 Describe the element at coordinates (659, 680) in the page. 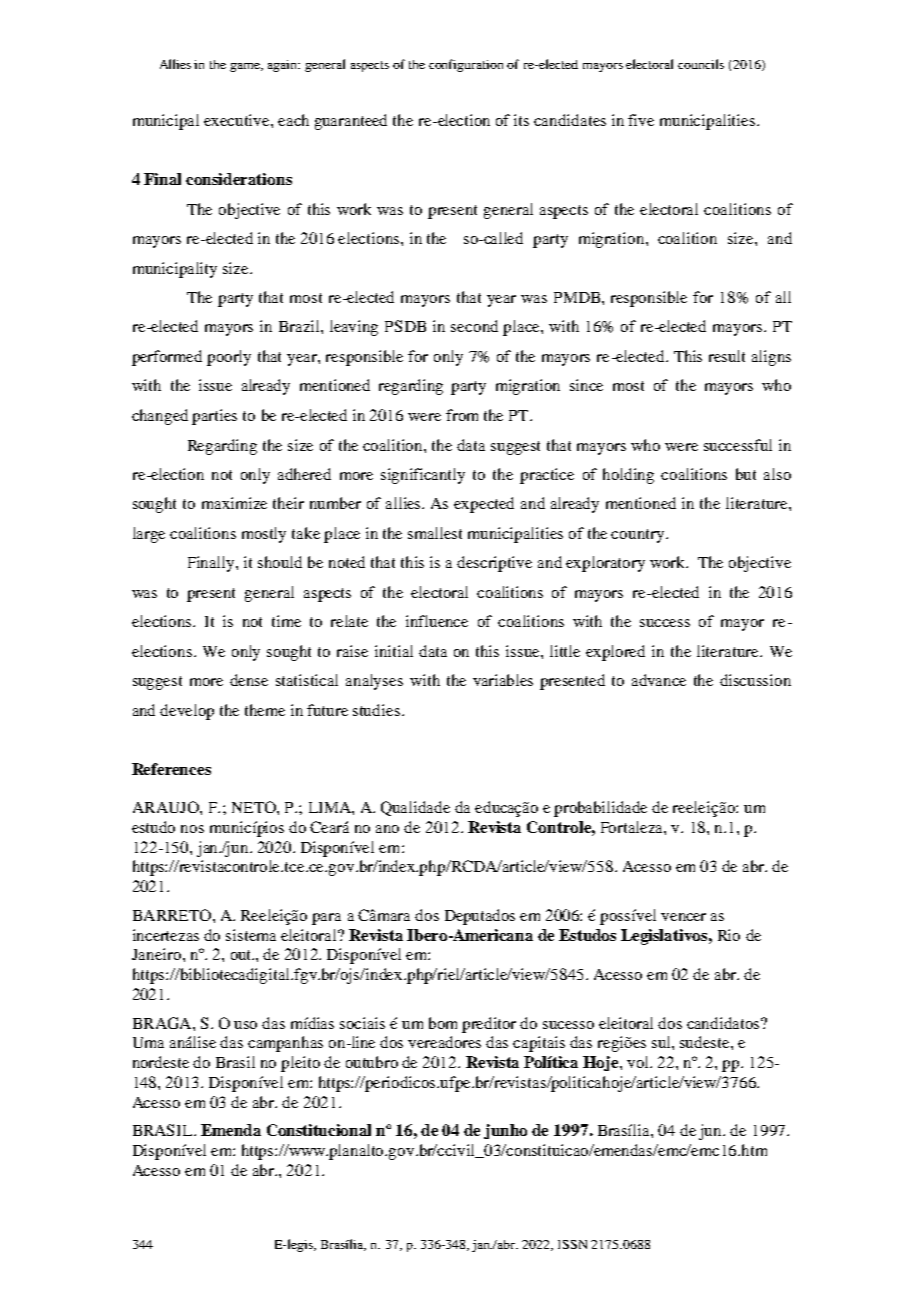

I see `advance` at that location.
